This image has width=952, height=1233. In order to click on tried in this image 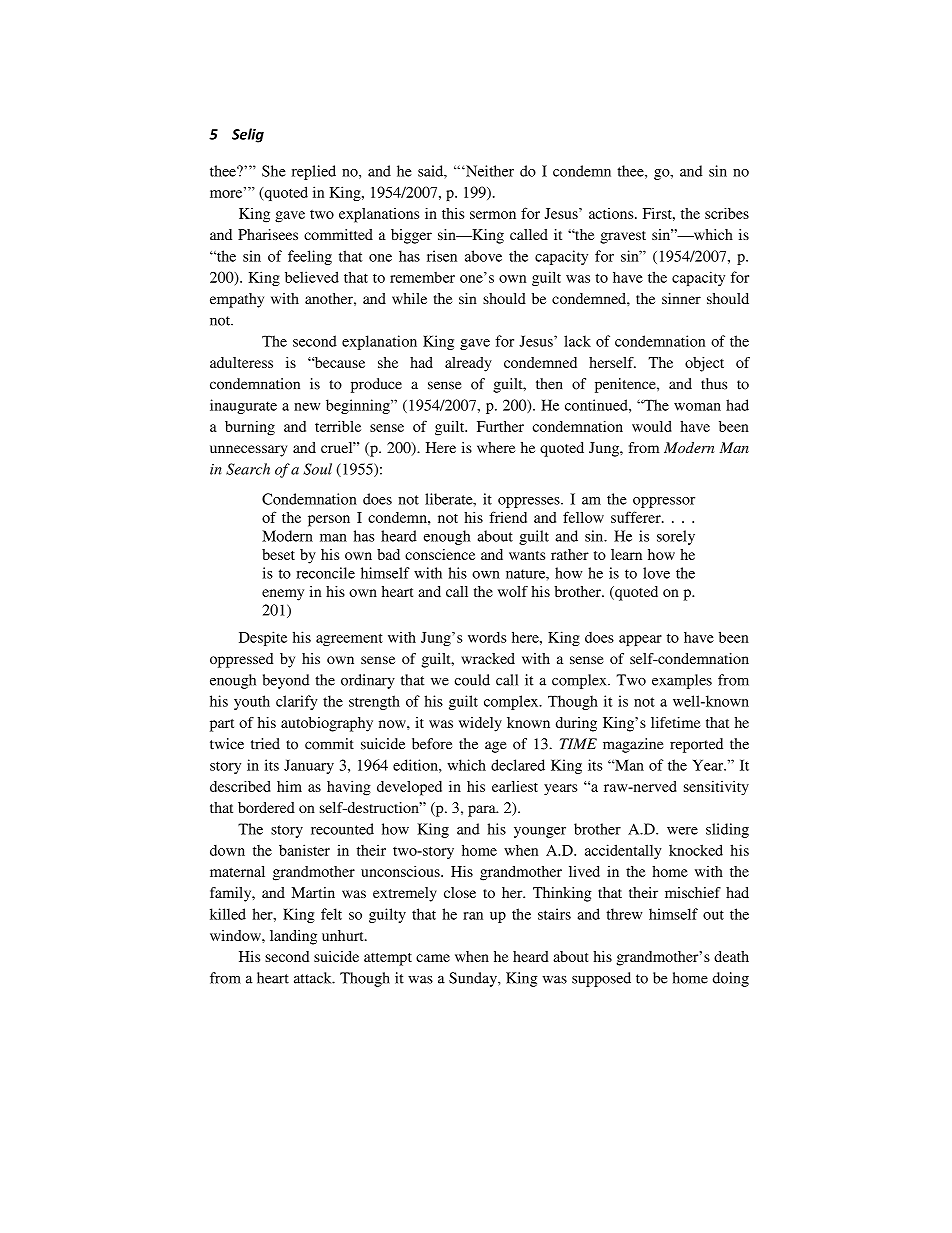, I will do `click(265, 744)`.
